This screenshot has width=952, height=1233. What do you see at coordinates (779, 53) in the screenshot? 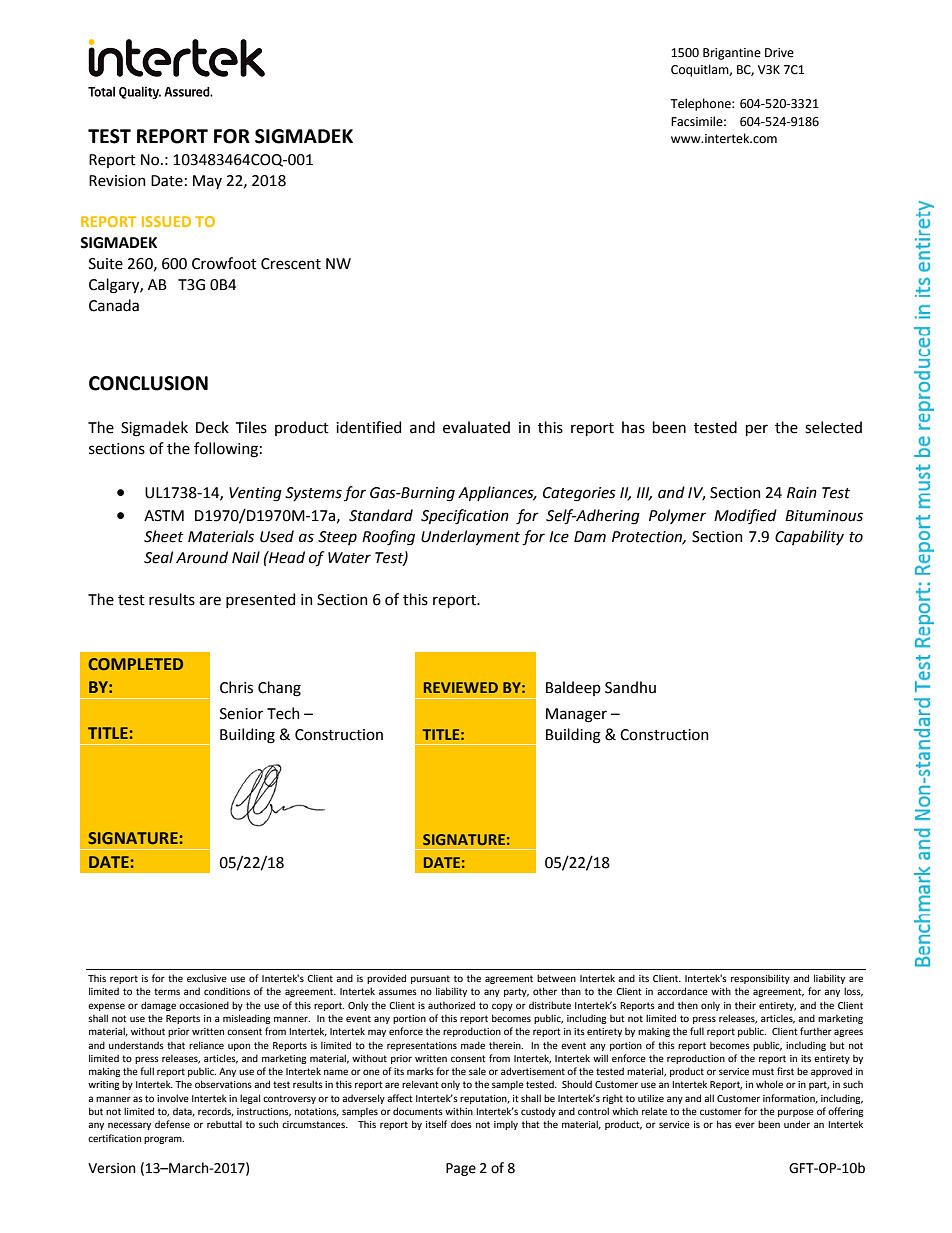
I see `Drive` at bounding box center [779, 53].
